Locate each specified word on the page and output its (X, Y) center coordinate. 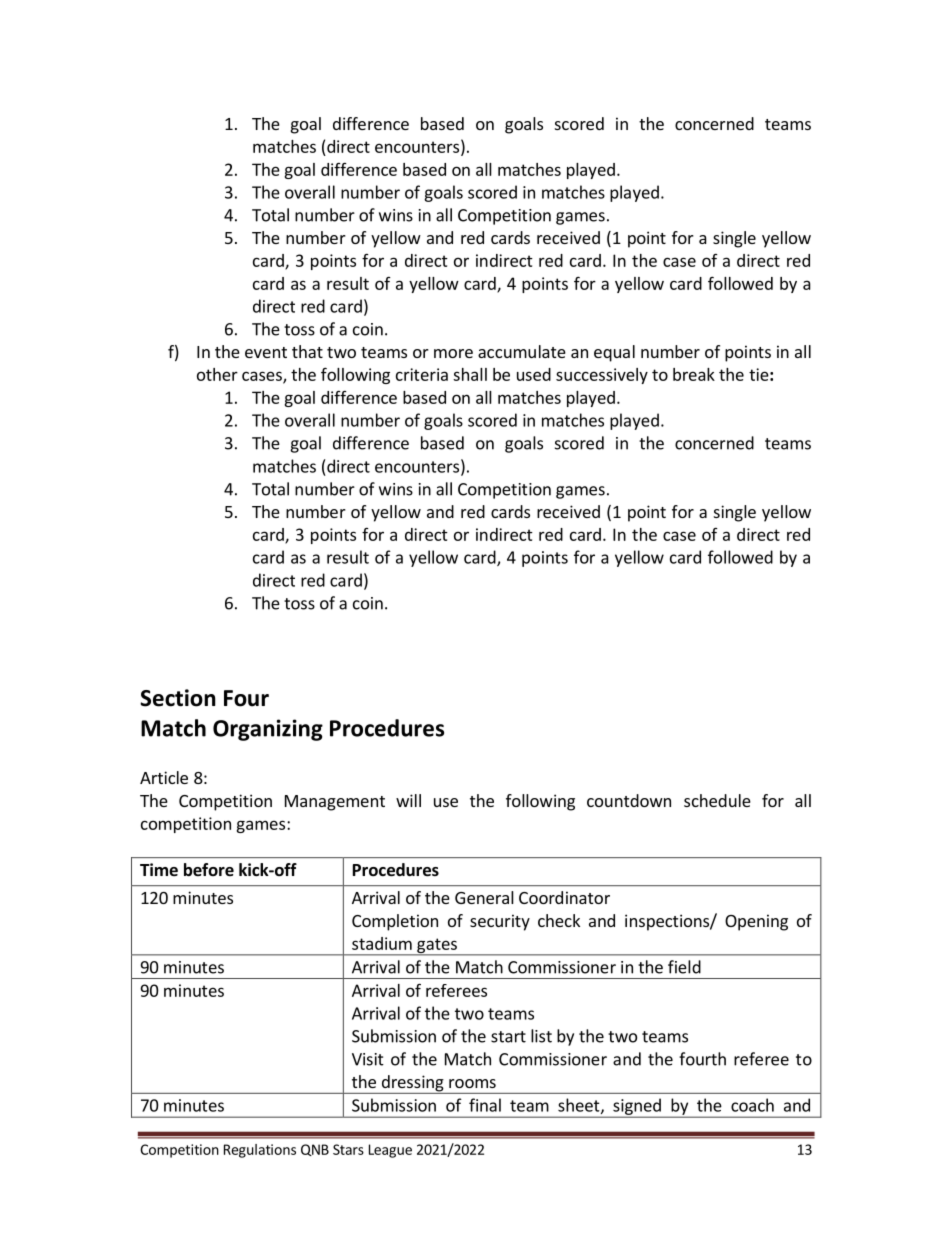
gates (437, 946)
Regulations (260, 1151)
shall (470, 374)
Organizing (268, 730)
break (694, 374)
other (217, 374)
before (209, 870)
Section (178, 698)
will (408, 800)
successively (602, 376)
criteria (422, 374)
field (684, 967)
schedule (717, 800)
